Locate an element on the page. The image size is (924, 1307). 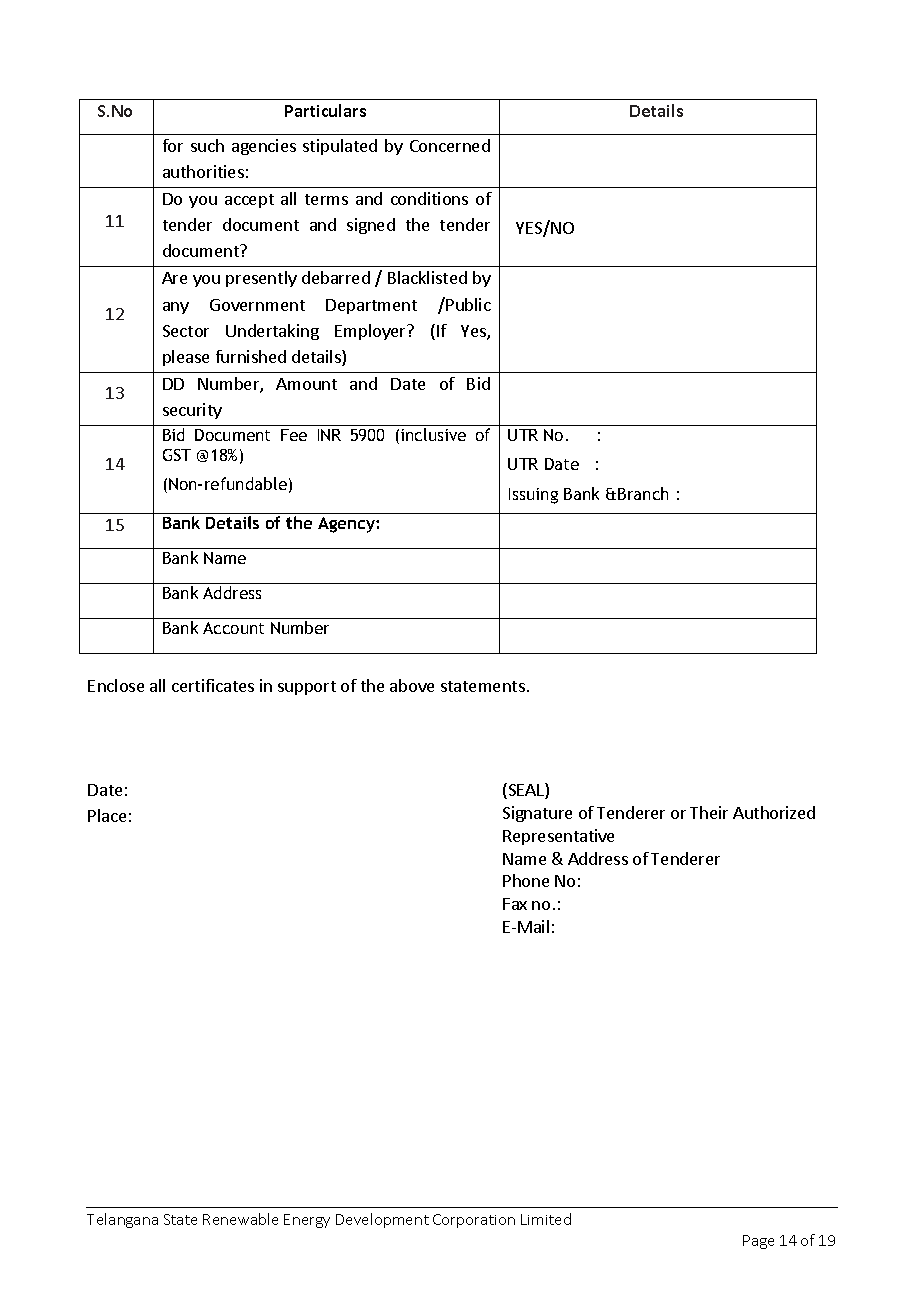
Renewable is located at coordinates (240, 1219).
